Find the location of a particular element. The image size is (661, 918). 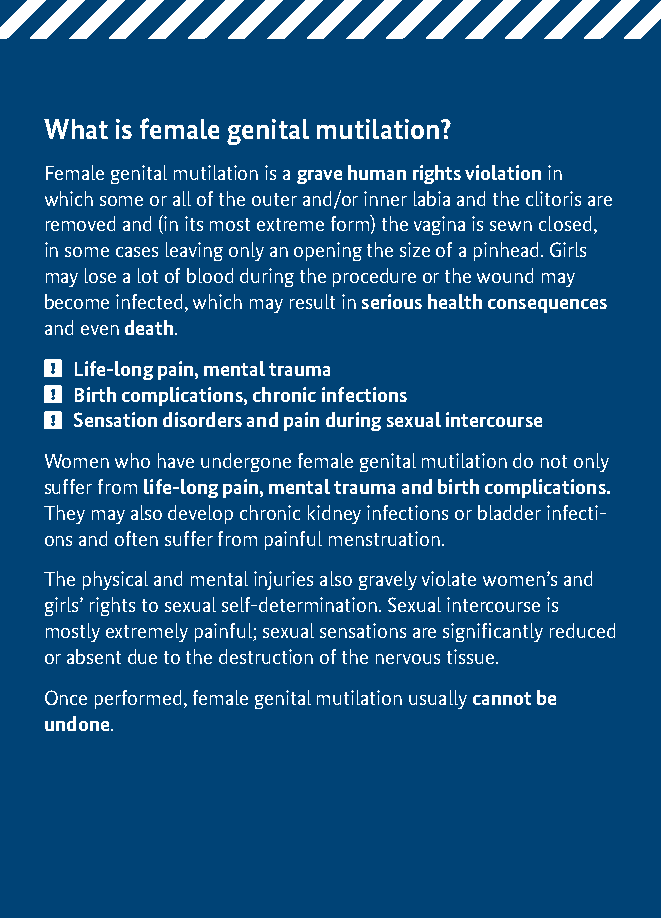

What is located at coordinates (76, 129).
